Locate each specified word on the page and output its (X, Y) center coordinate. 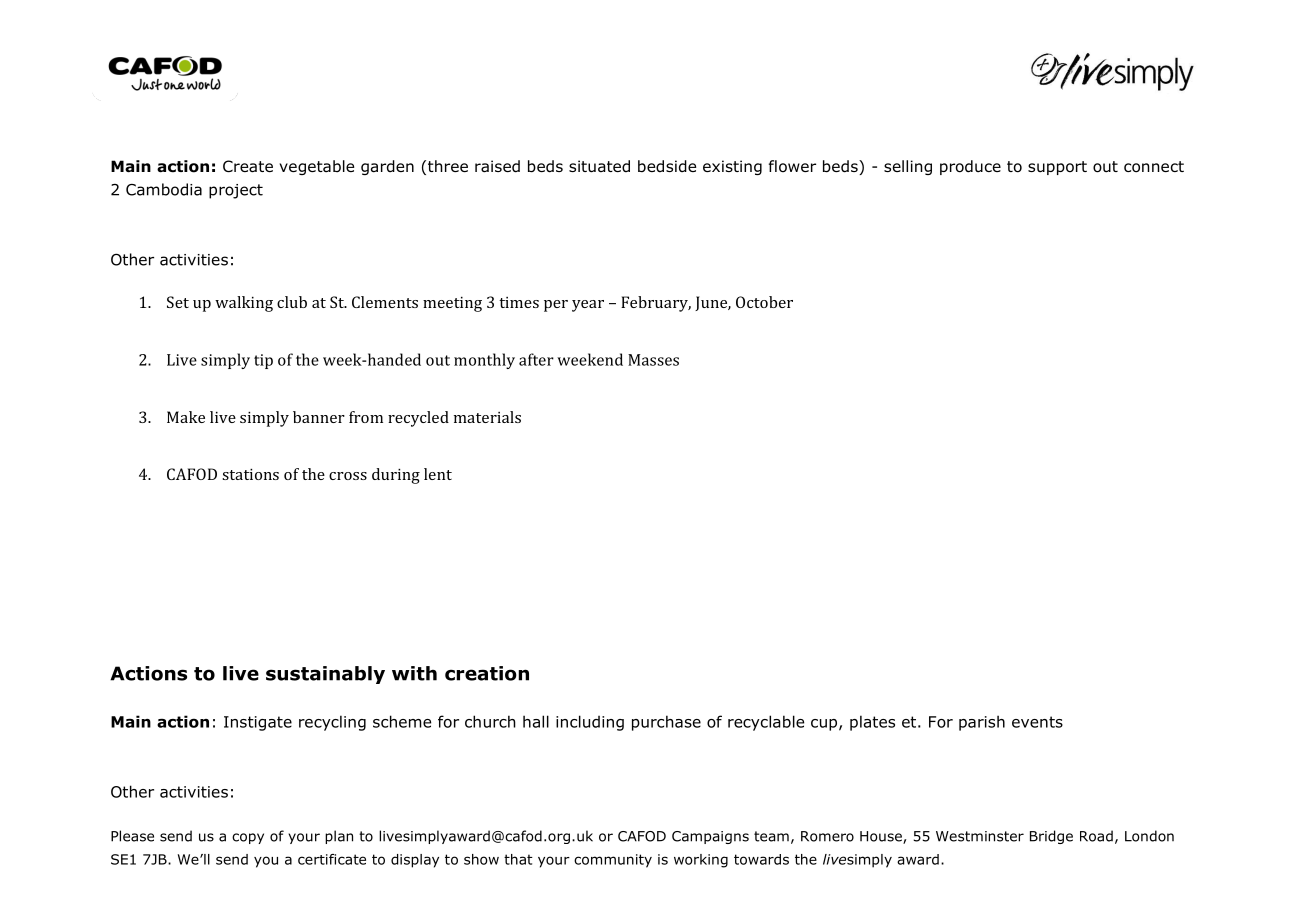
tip (263, 361)
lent (438, 474)
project (236, 191)
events (1037, 722)
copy (248, 838)
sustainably (325, 675)
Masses (653, 360)
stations (250, 474)
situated (599, 166)
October (764, 302)
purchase (666, 723)
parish (982, 723)
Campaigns (710, 837)
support (1057, 168)
